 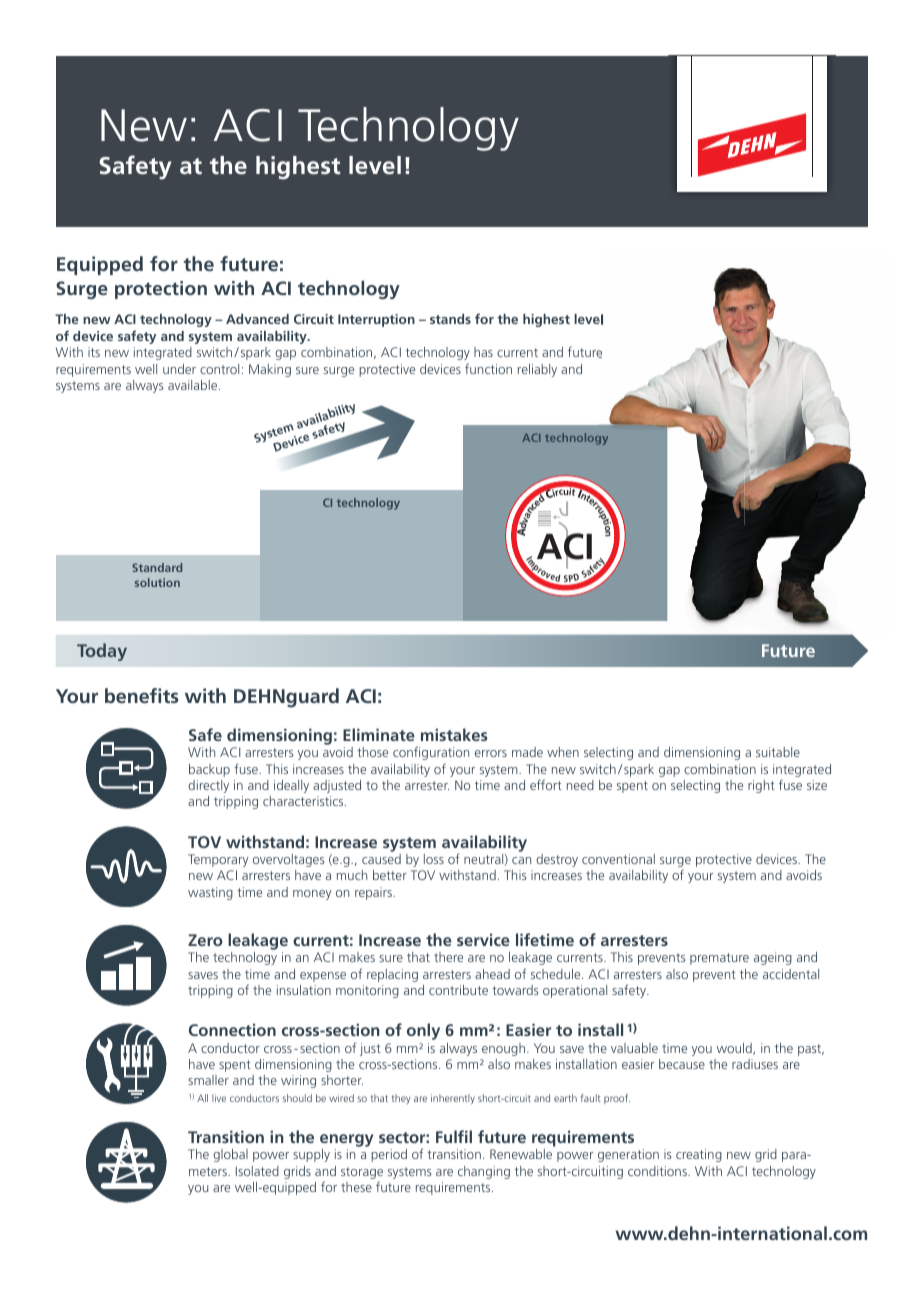 What do you see at coordinates (537, 370) in the screenshot?
I see `reliably` at bounding box center [537, 370].
